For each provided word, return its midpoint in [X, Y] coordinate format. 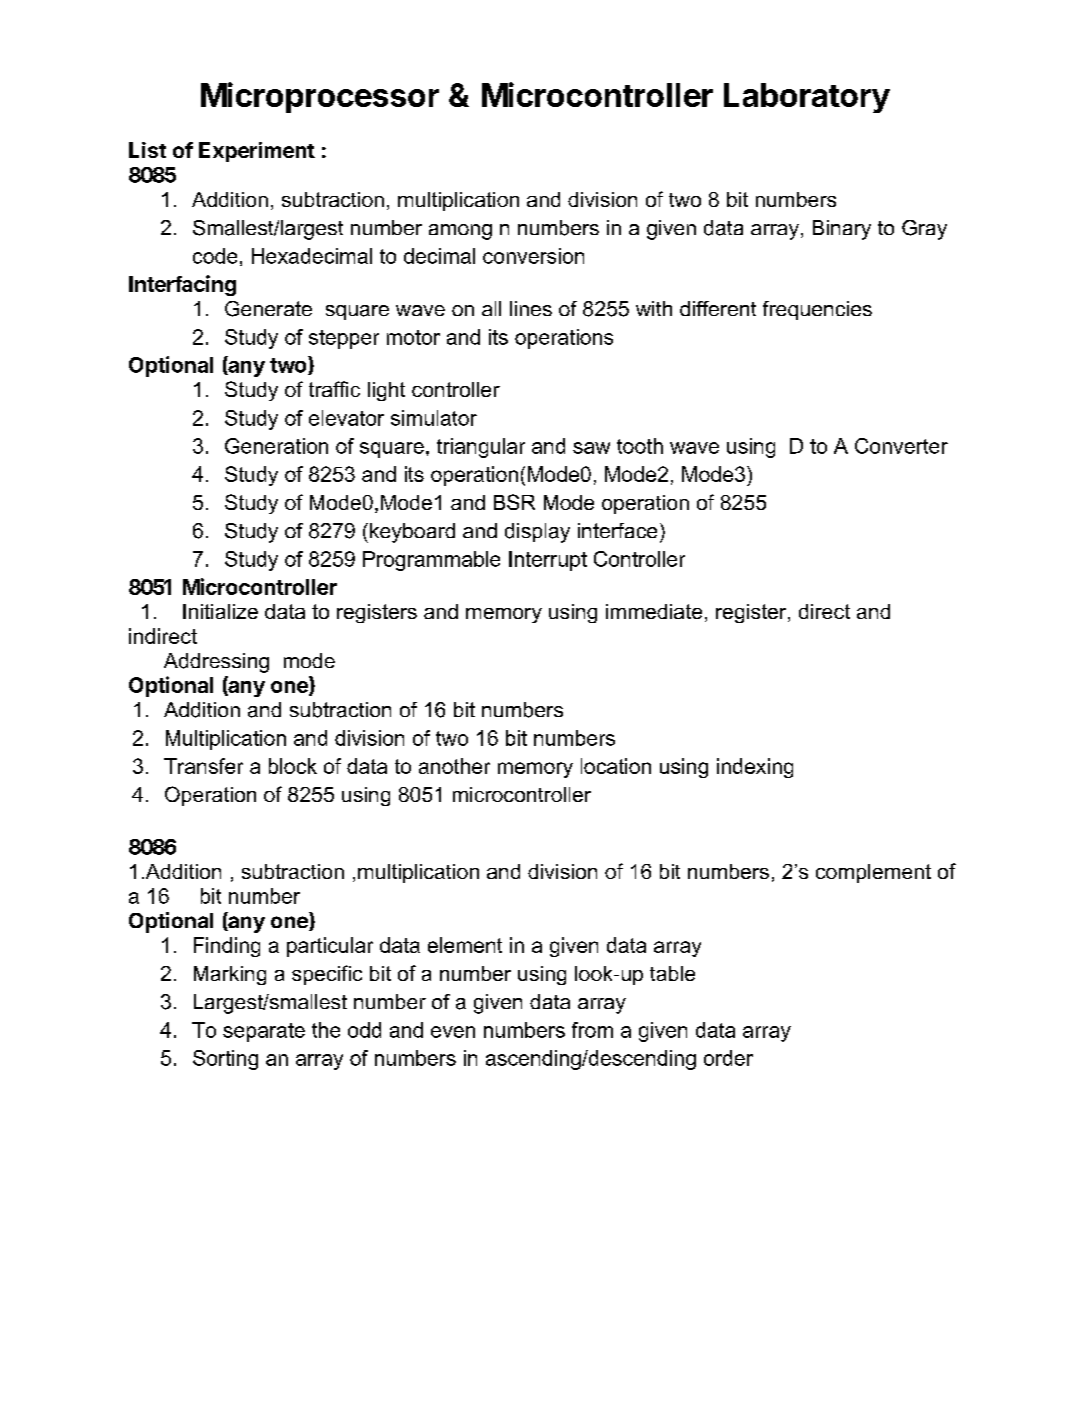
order [728, 1058]
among [460, 232]
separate [264, 1032]
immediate [654, 611]
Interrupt [548, 561]
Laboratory [807, 98]
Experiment [257, 152]
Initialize [220, 611]
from [592, 1030]
